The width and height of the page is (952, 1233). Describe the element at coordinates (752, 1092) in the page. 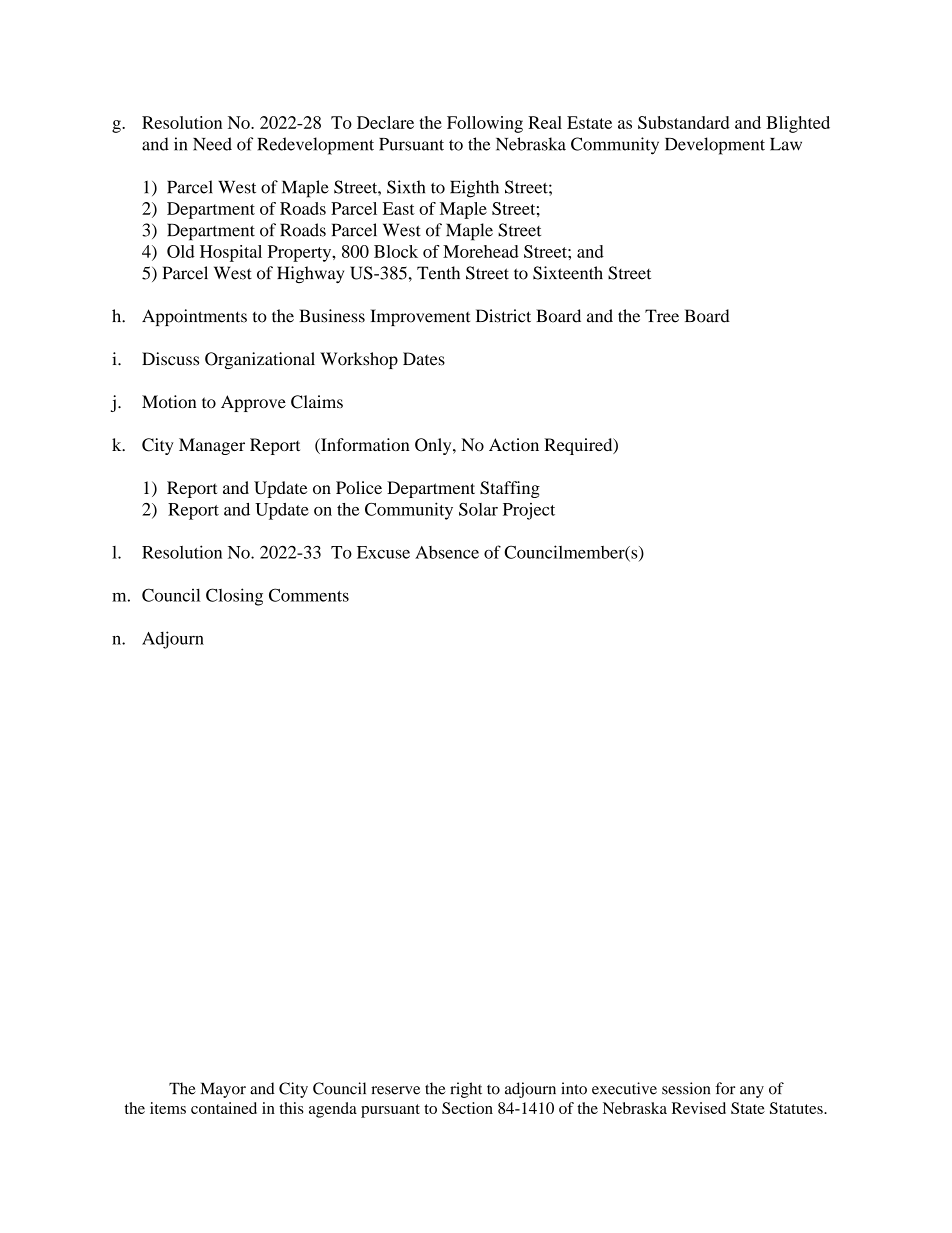

I see `any` at that location.
